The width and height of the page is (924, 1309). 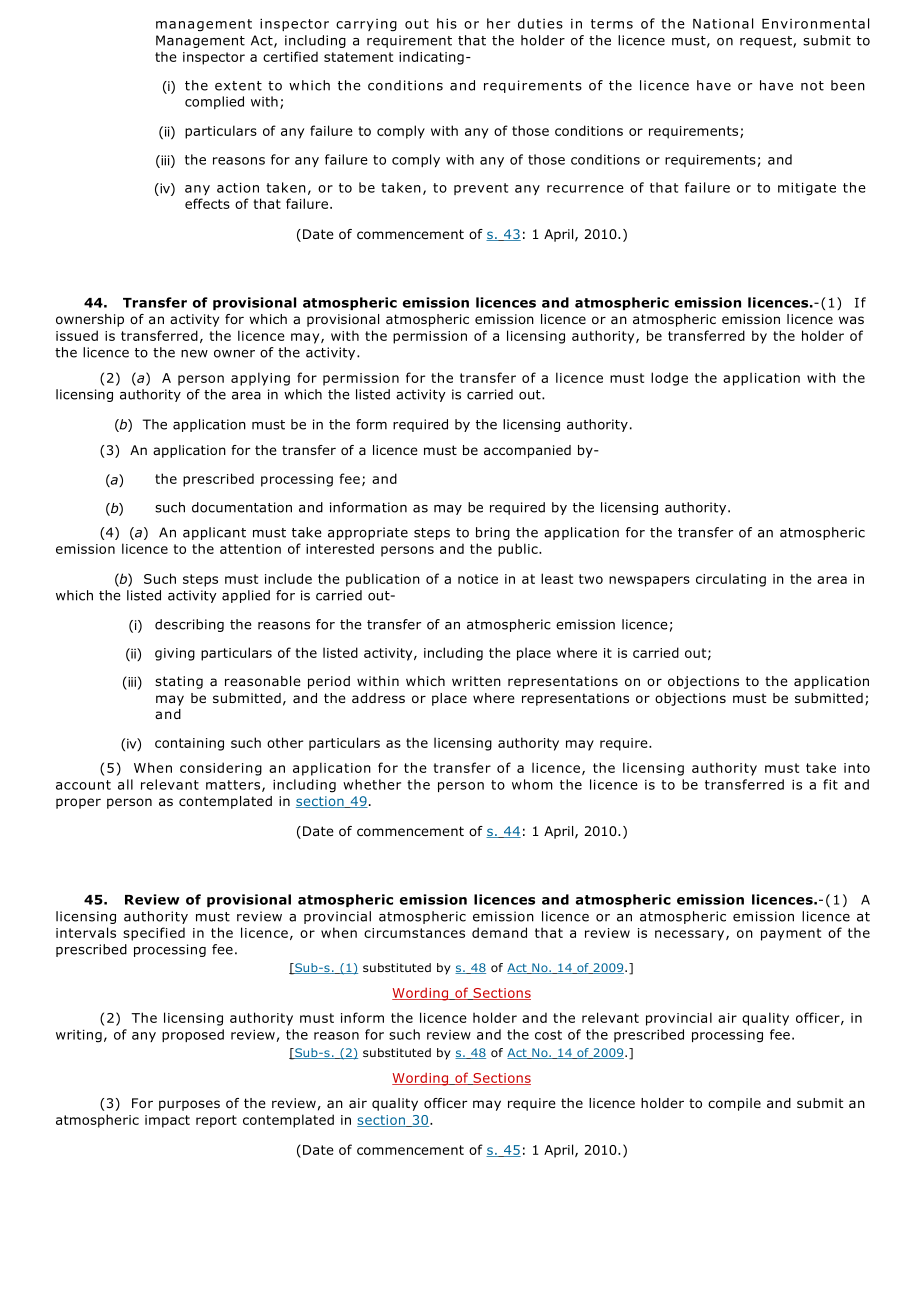 What do you see at coordinates (723, 23) in the page?
I see `National` at bounding box center [723, 23].
